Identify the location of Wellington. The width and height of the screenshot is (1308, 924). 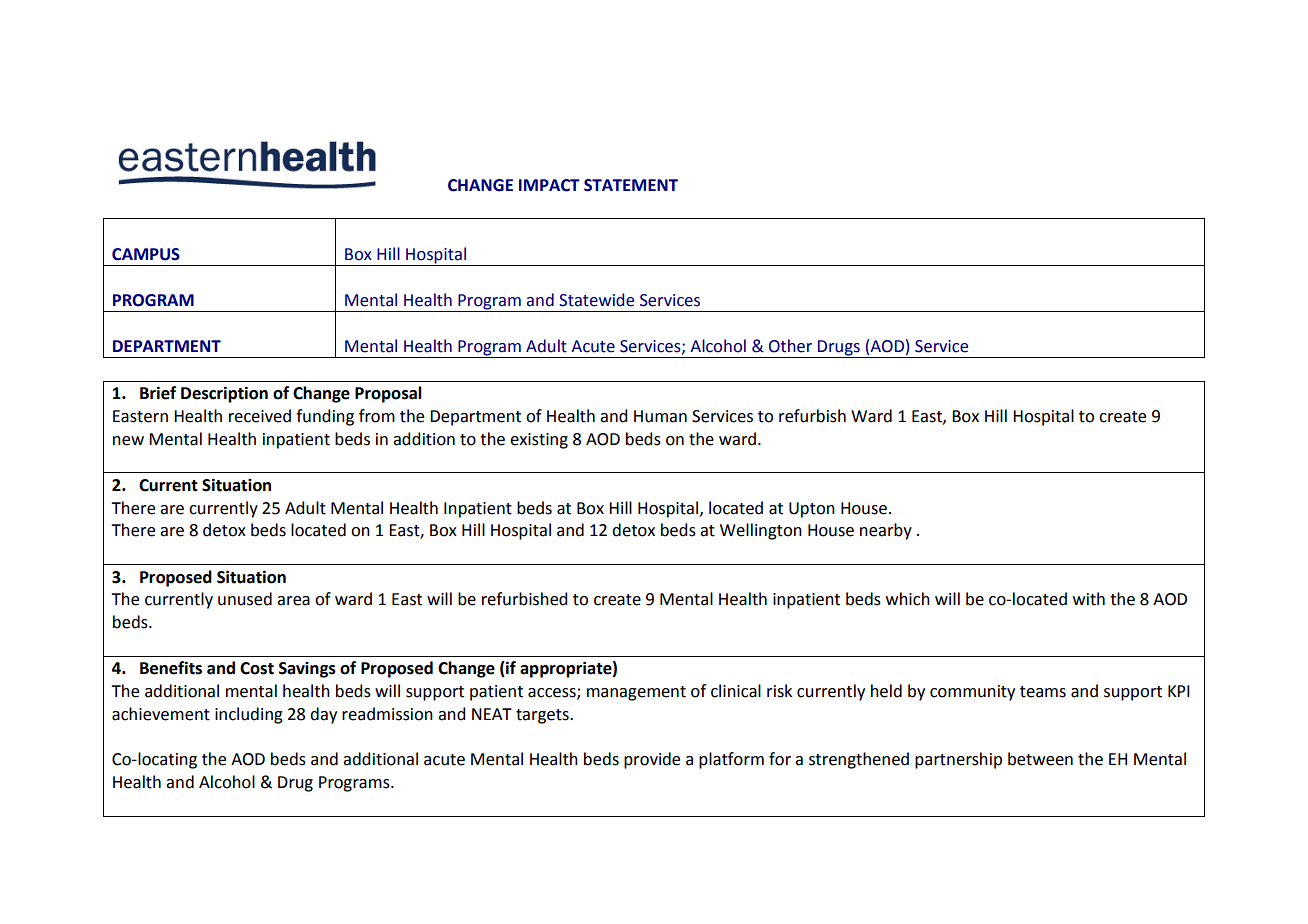
(761, 531).
